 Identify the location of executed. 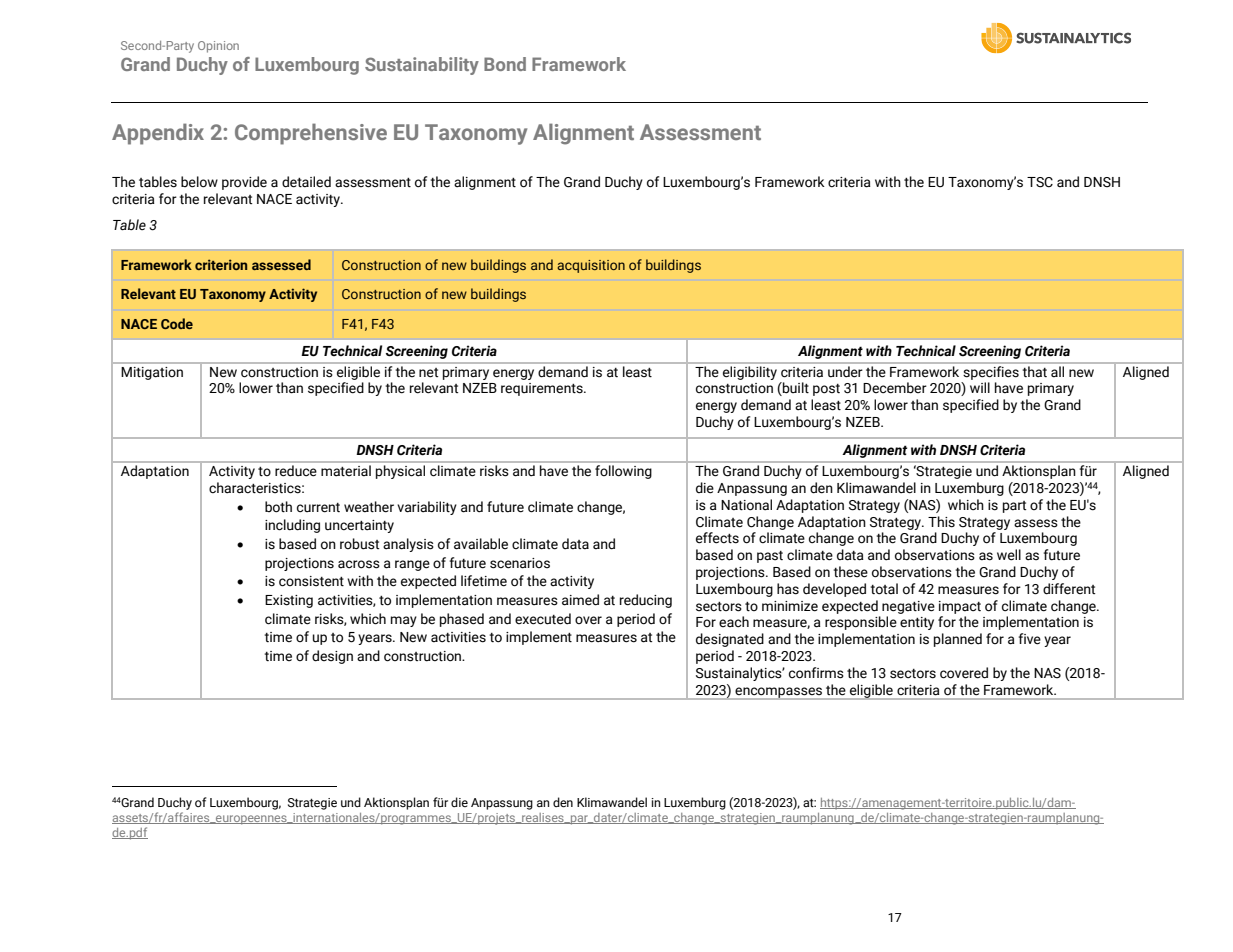
(543, 619).
